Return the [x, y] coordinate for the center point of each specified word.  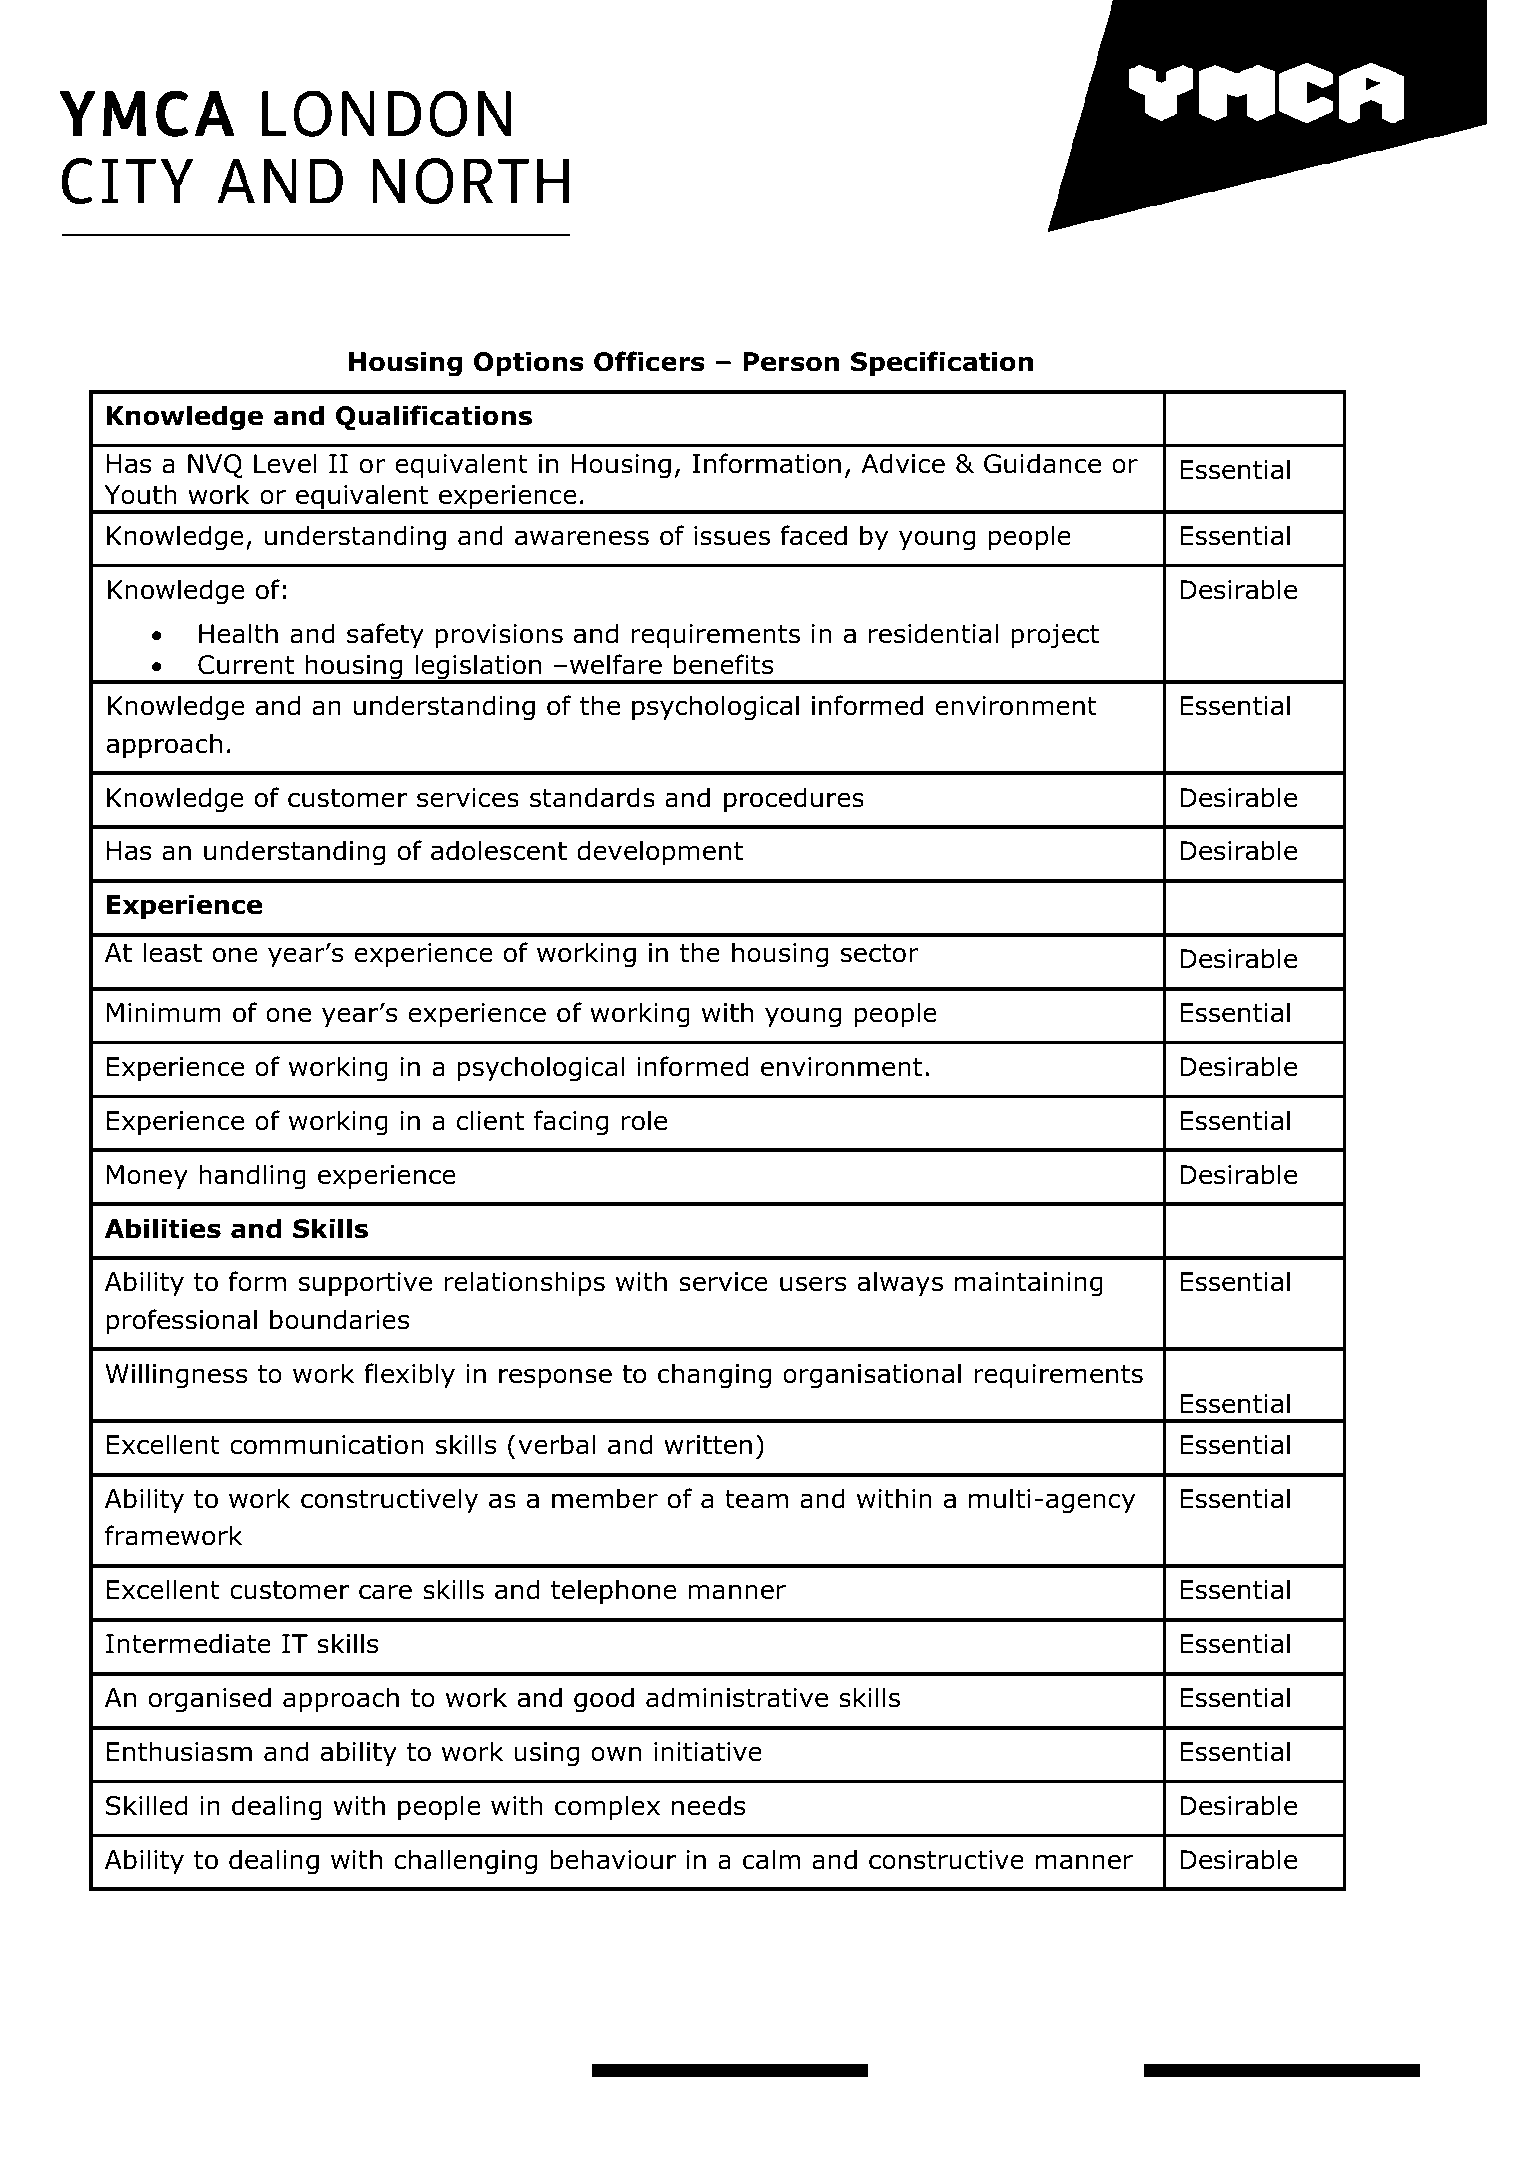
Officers [649, 361]
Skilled [146, 1805]
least [172, 952]
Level [285, 463]
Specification [942, 363]
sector [880, 953]
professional [181, 1321]
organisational [872, 1376]
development [660, 852]
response [555, 1378]
